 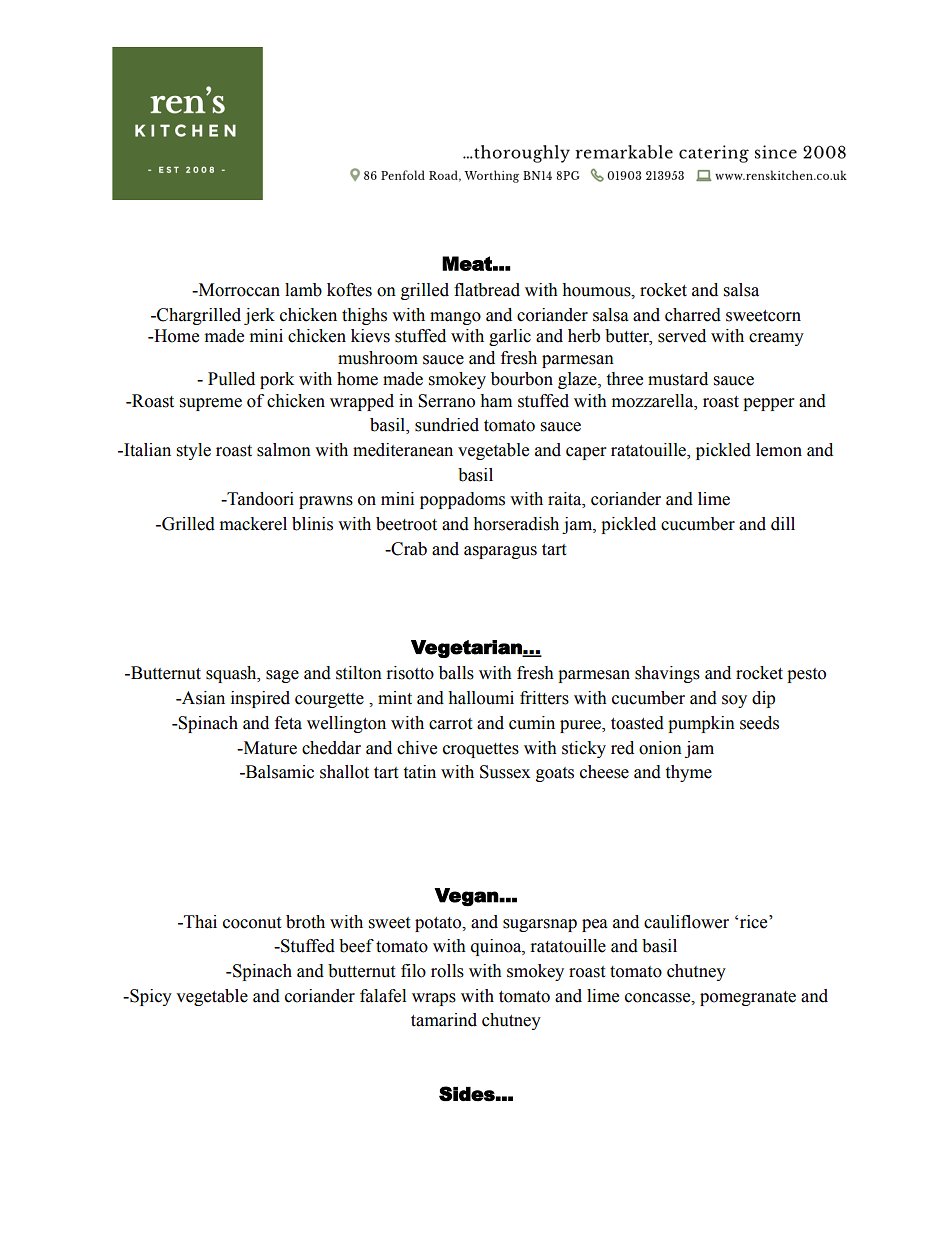 I want to click on asparagus, so click(x=500, y=552).
